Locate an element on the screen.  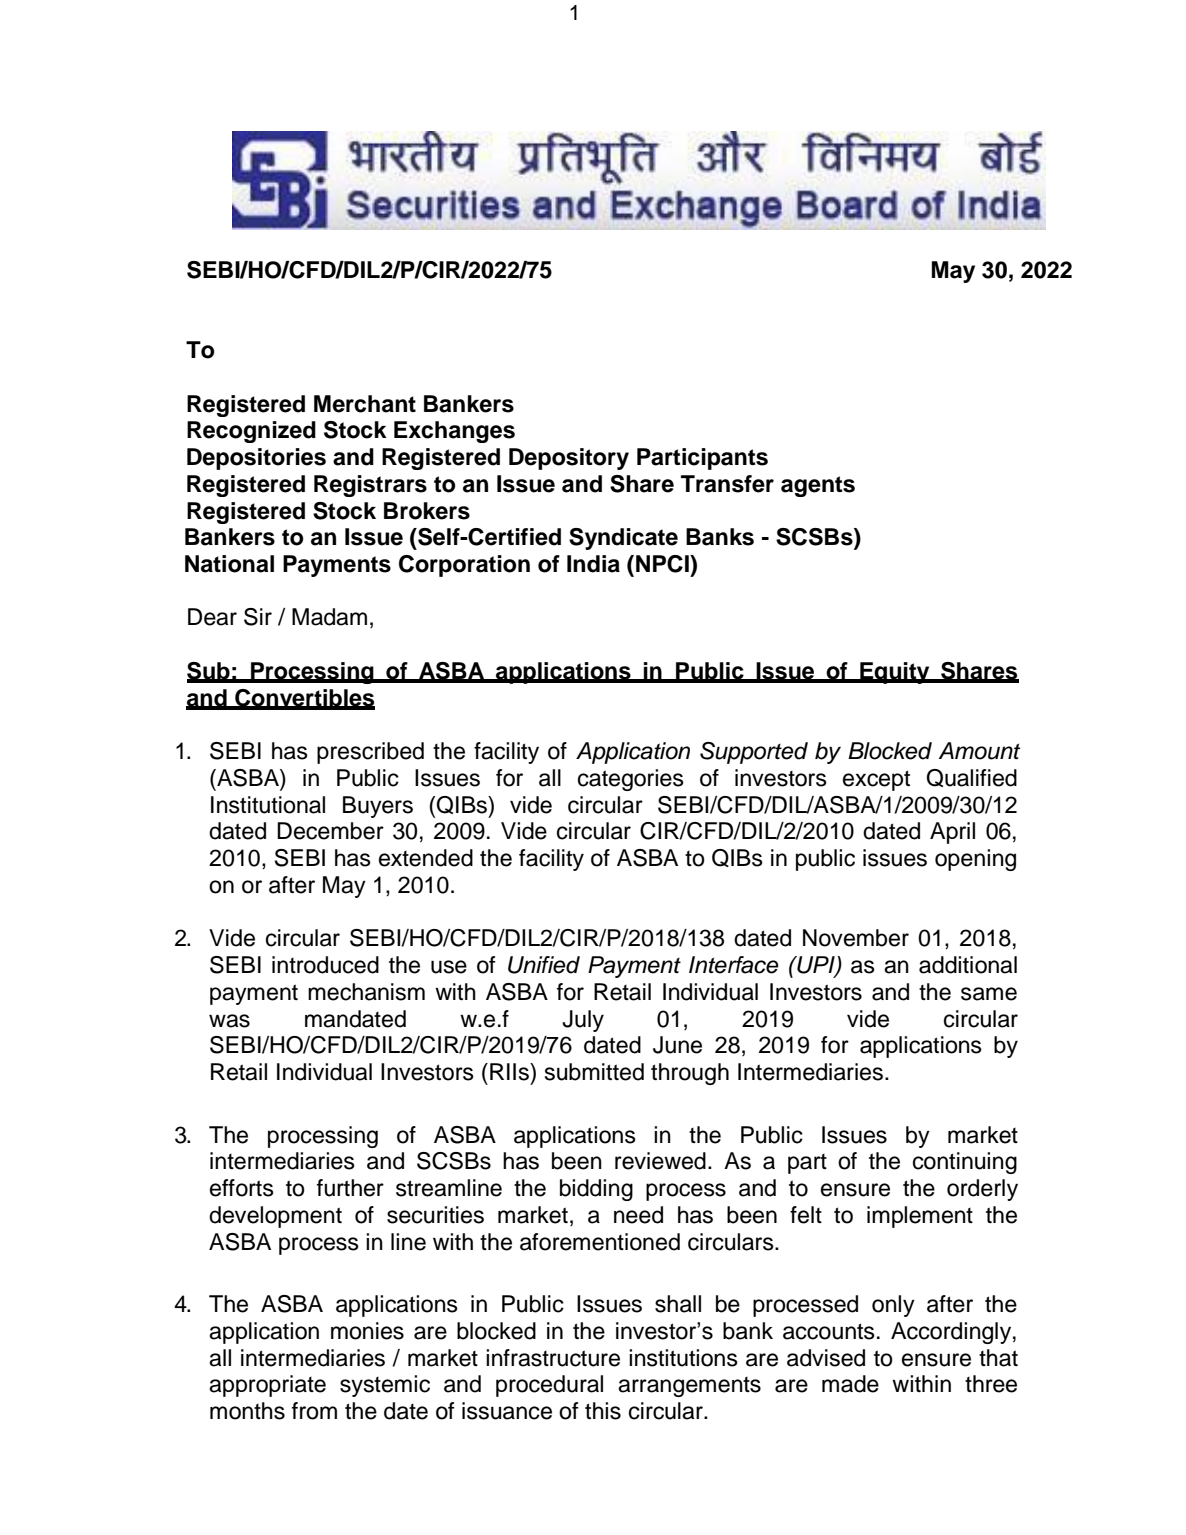
Recognized is located at coordinates (251, 432).
